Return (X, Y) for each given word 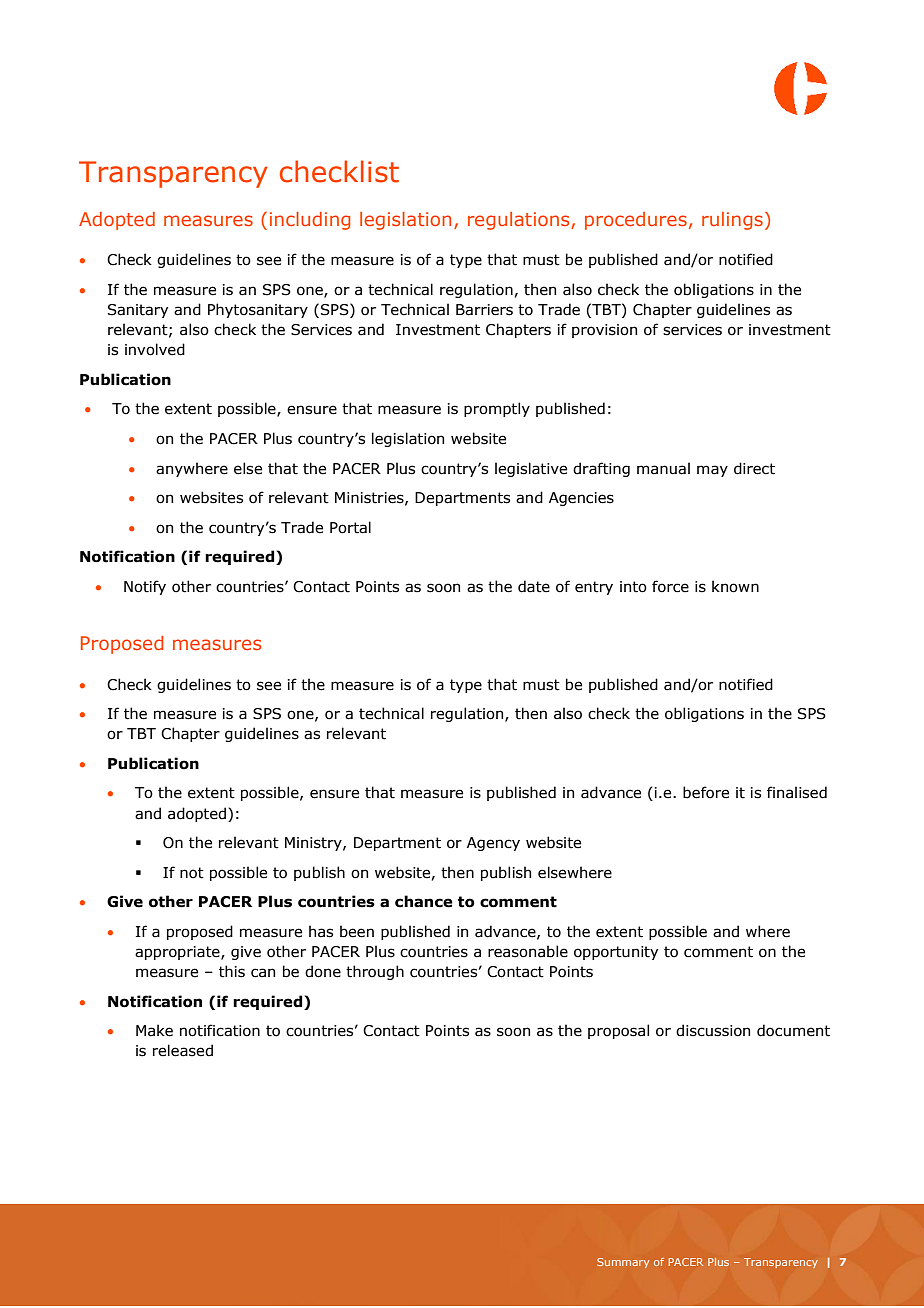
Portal (350, 527)
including (310, 221)
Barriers (484, 310)
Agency (493, 844)
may (712, 471)
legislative (531, 469)
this (232, 971)
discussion (713, 1030)
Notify (145, 587)
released (183, 1050)
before (706, 792)
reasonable (528, 951)
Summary (623, 1263)
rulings (732, 221)
